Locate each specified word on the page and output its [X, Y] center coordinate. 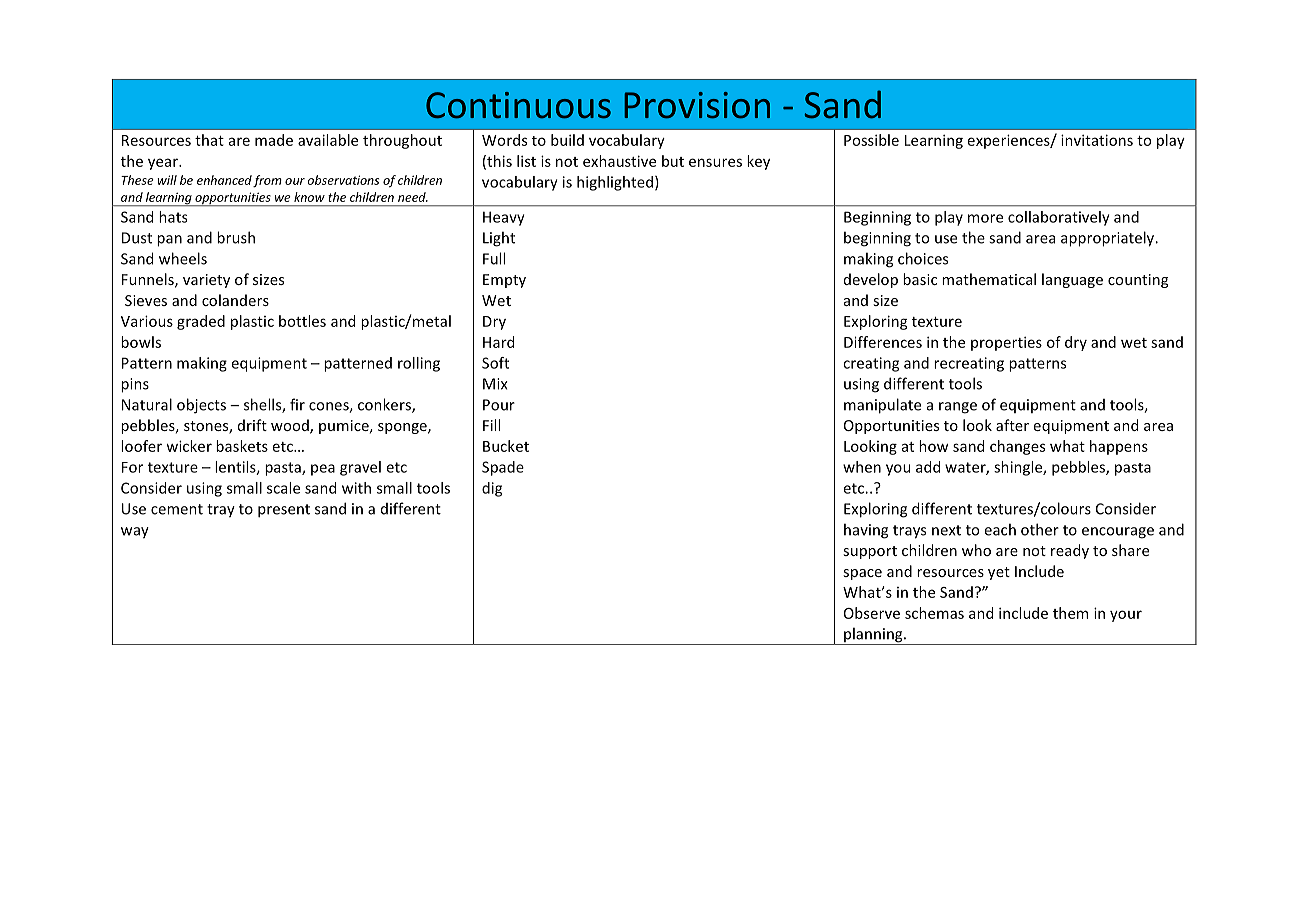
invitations [1097, 140]
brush [236, 237]
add [928, 467]
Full [494, 258]
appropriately [1109, 239]
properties [1006, 343]
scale [283, 488]
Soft [495, 363]
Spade [503, 468]
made [274, 140]
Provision [697, 105]
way [135, 533]
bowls [141, 342]
